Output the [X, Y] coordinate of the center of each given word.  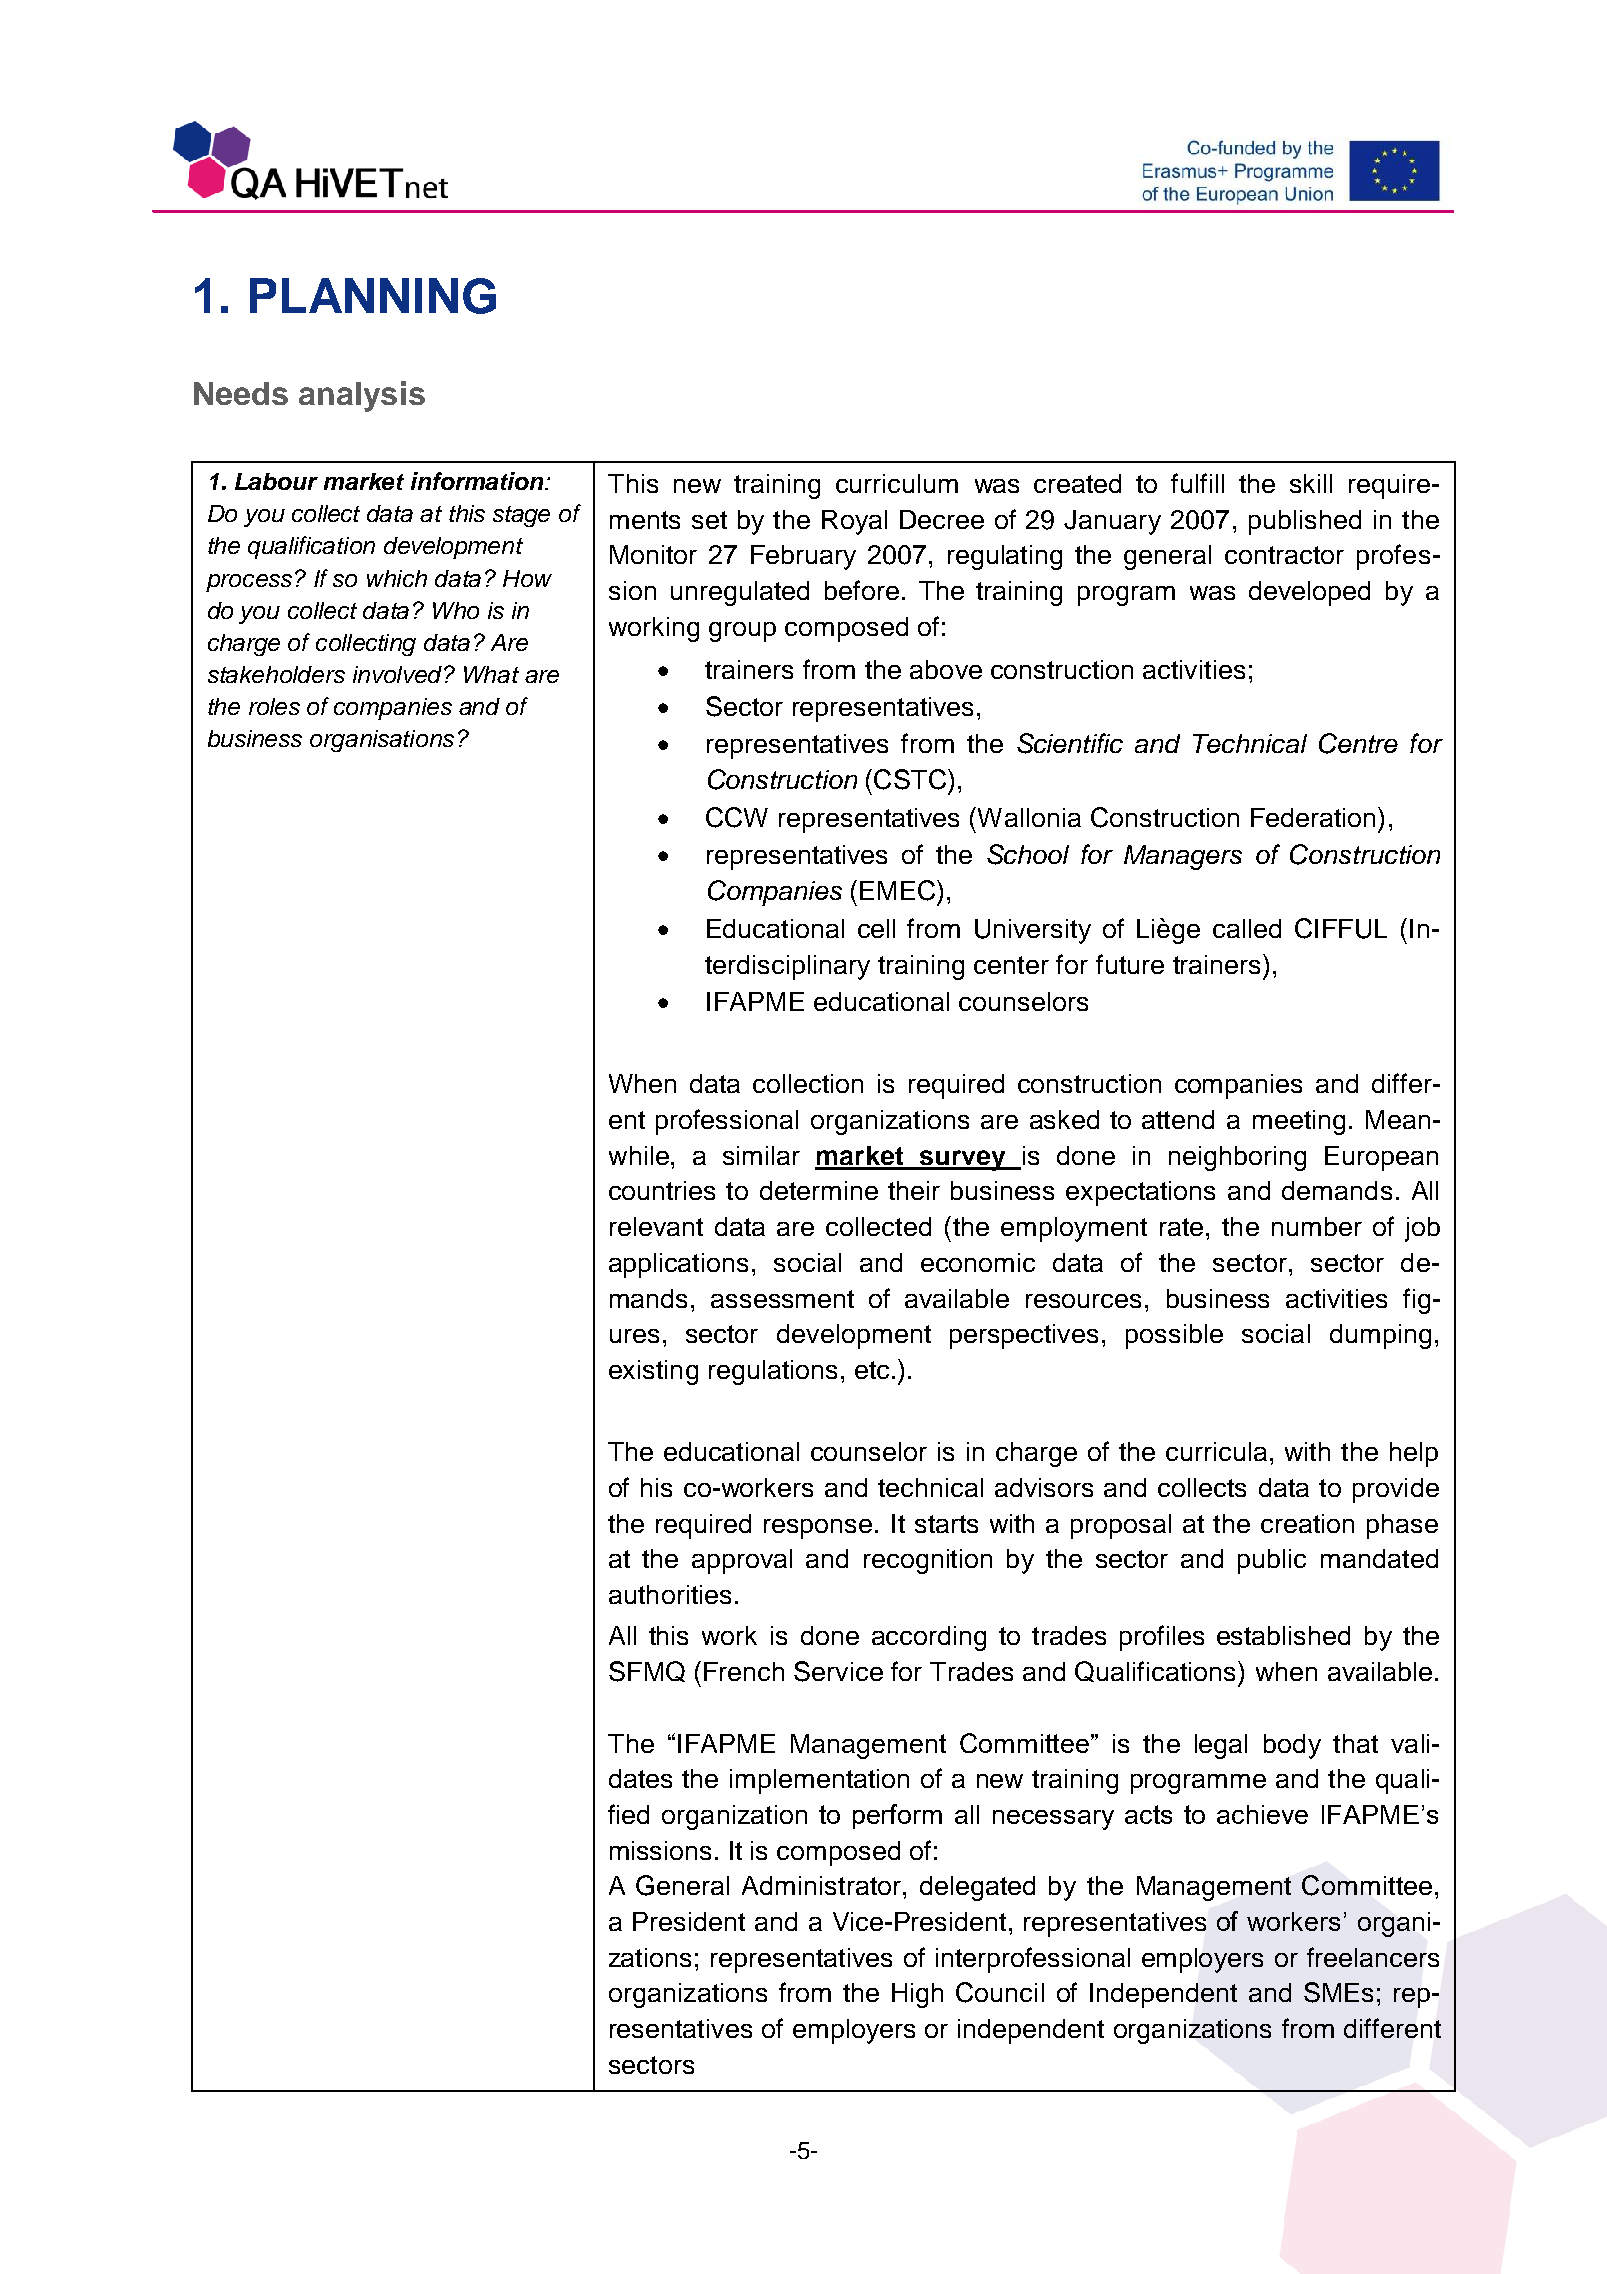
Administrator [823, 1885]
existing [653, 1372]
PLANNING [373, 296]
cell [876, 928]
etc [872, 1370]
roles [274, 706]
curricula [1216, 1451]
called [1247, 928]
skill [1311, 483]
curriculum [897, 483]
